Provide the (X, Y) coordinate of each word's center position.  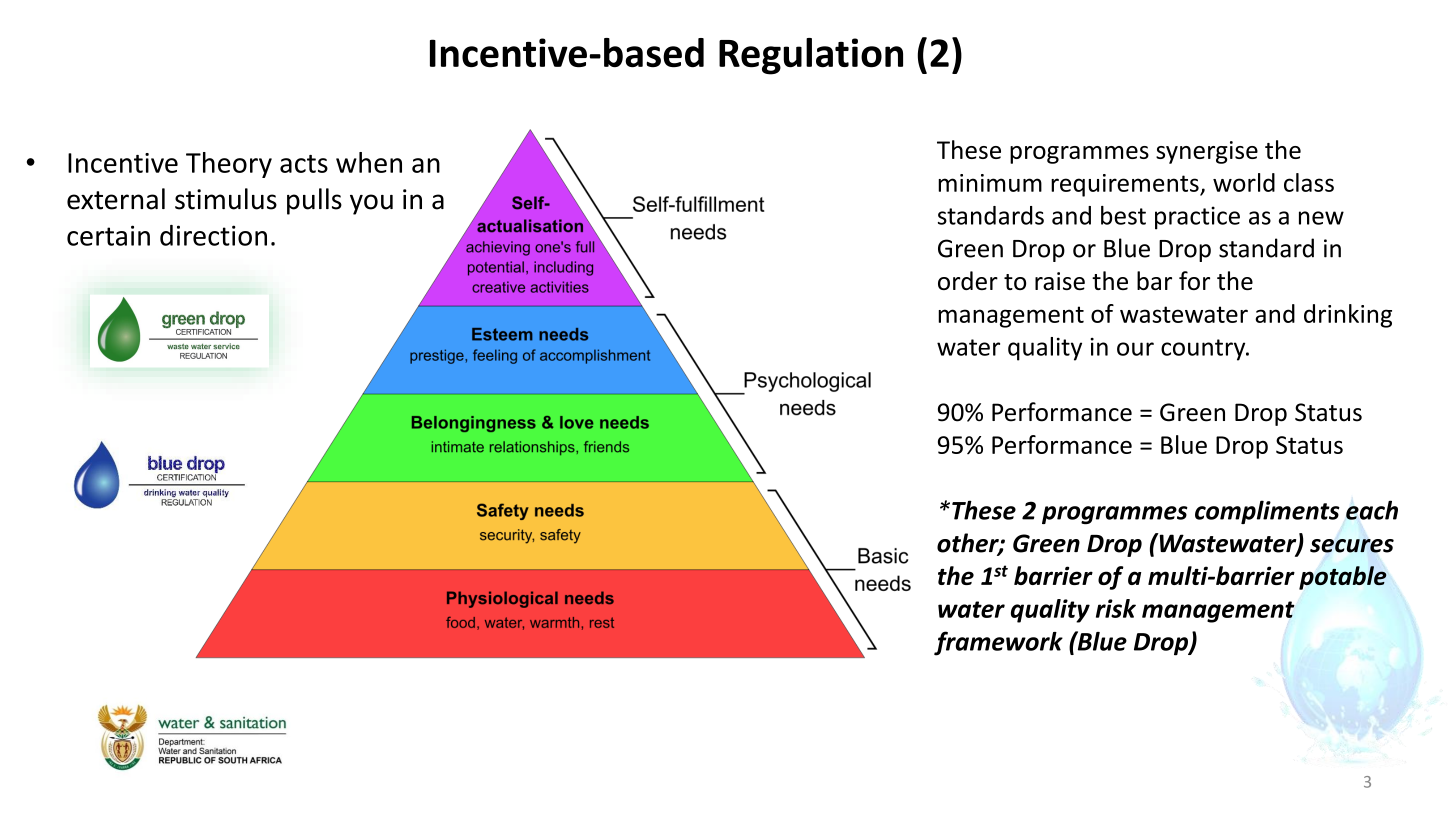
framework (998, 643)
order (968, 280)
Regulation (811, 56)
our (1135, 349)
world (1244, 182)
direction (213, 235)
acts (304, 164)
